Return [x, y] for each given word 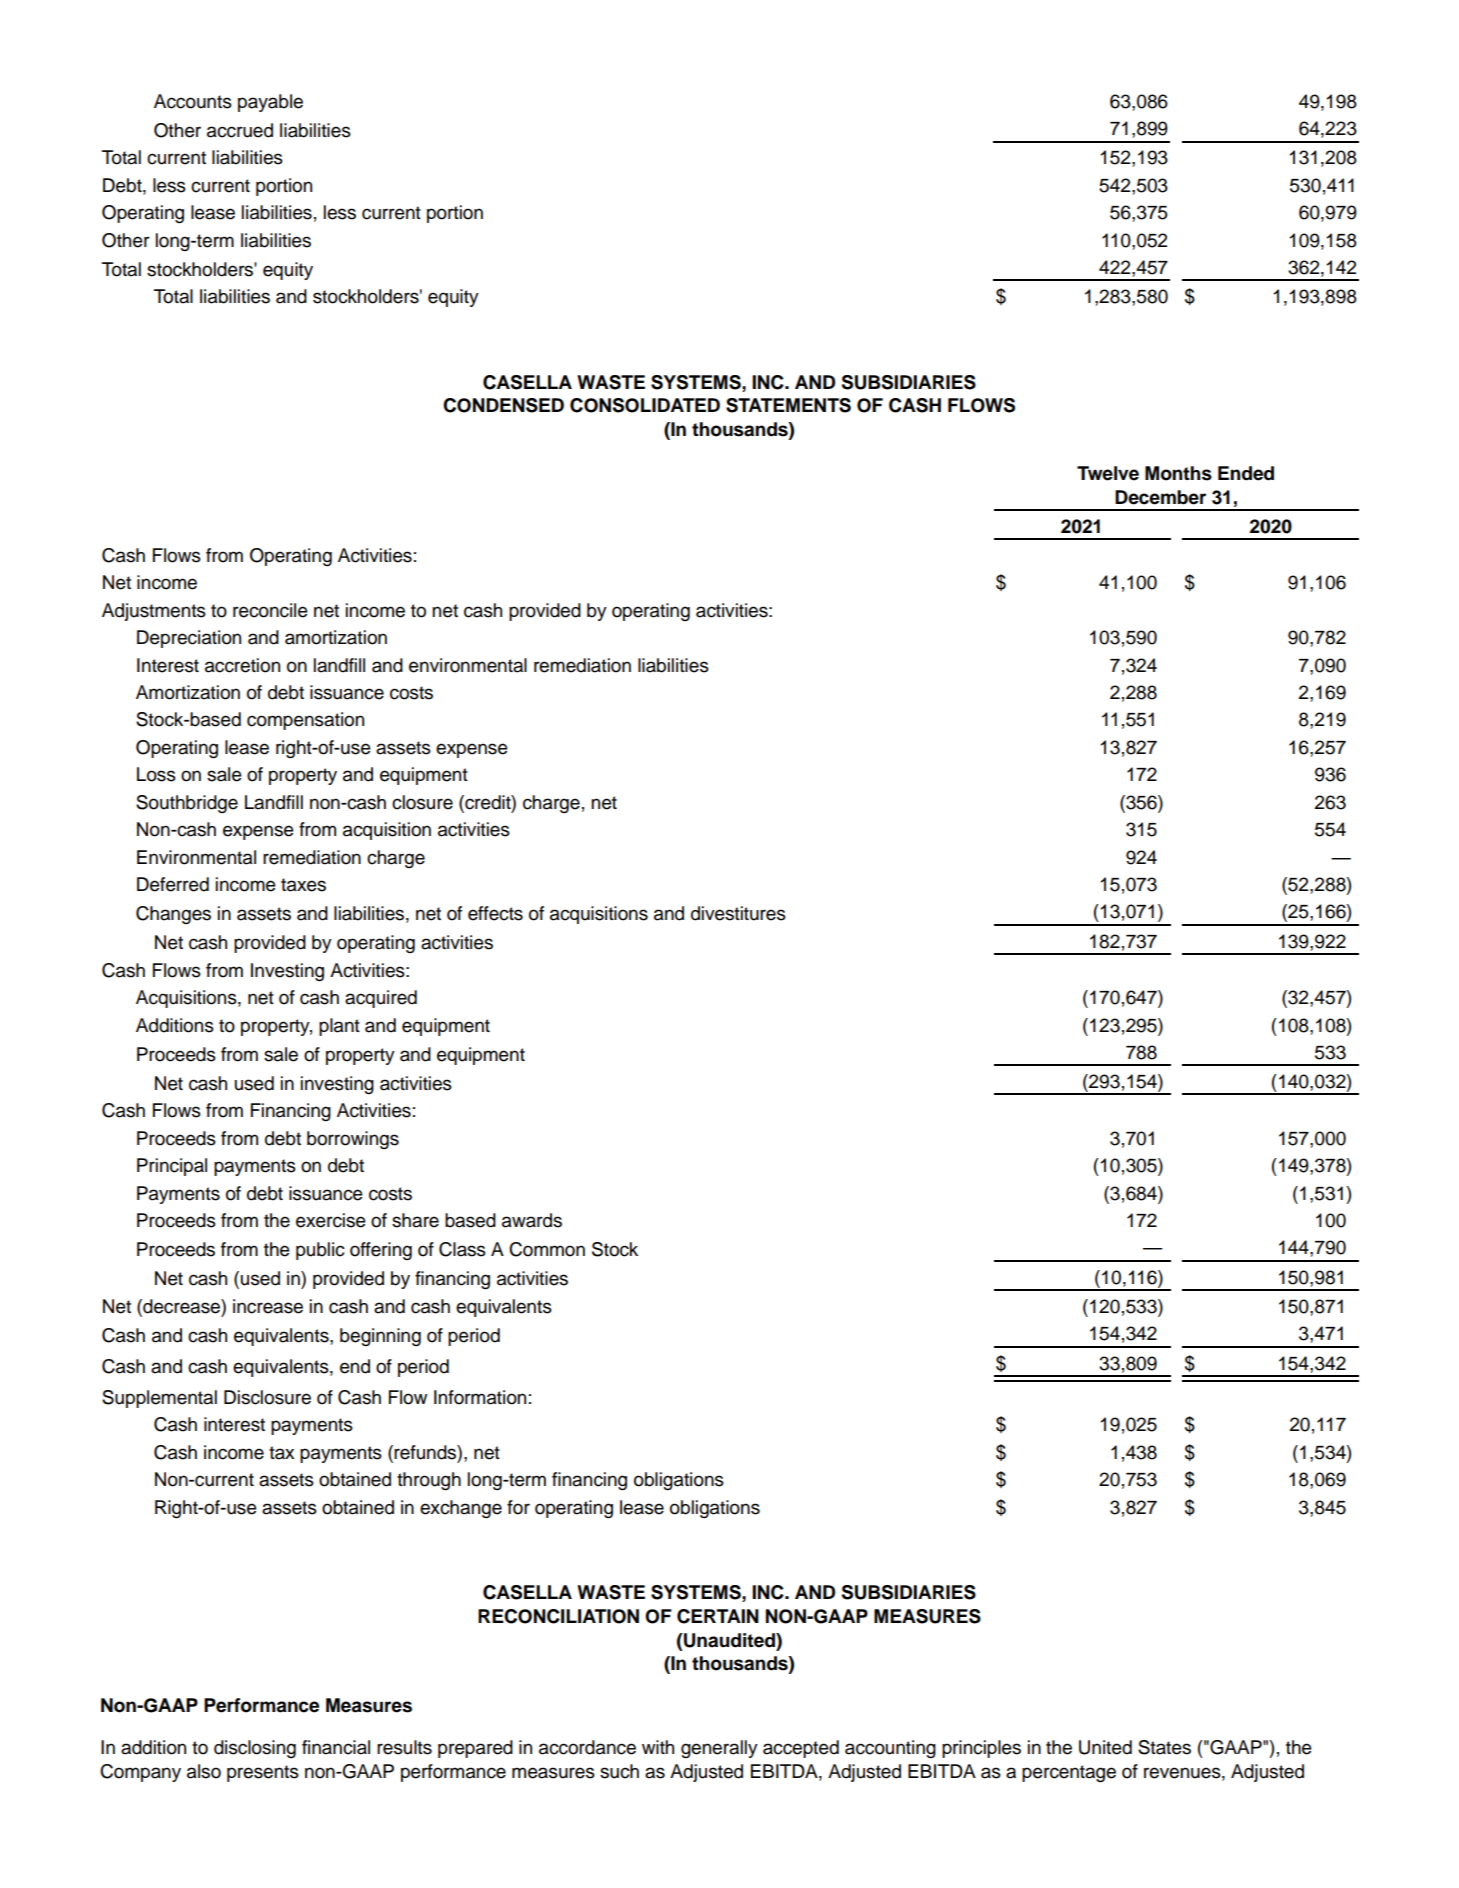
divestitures [738, 913]
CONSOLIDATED [645, 405]
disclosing [255, 1749]
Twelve [1108, 473]
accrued [240, 130]
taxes [303, 885]
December [1160, 497]
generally [719, 1749]
